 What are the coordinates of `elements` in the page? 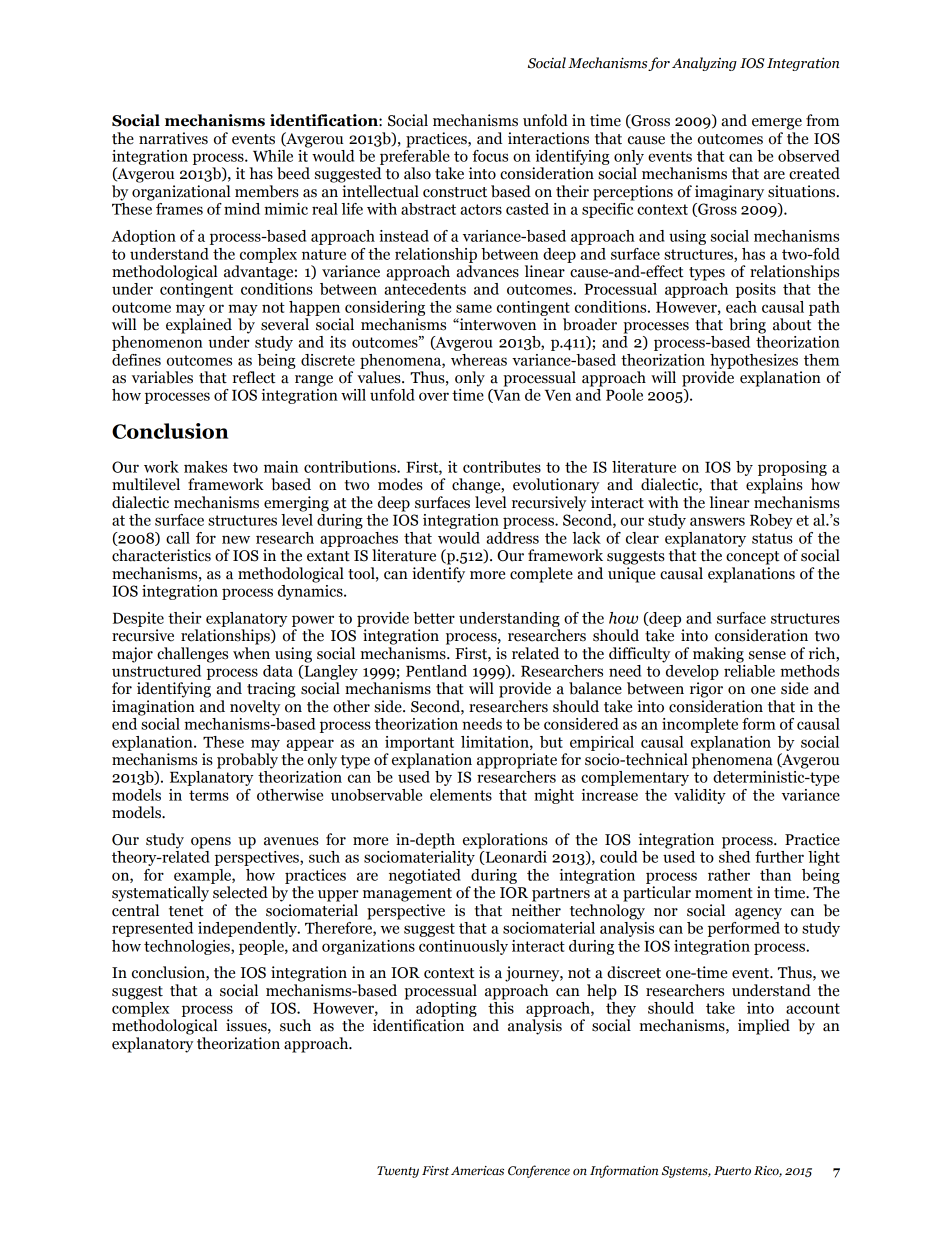 It's located at (461, 795).
